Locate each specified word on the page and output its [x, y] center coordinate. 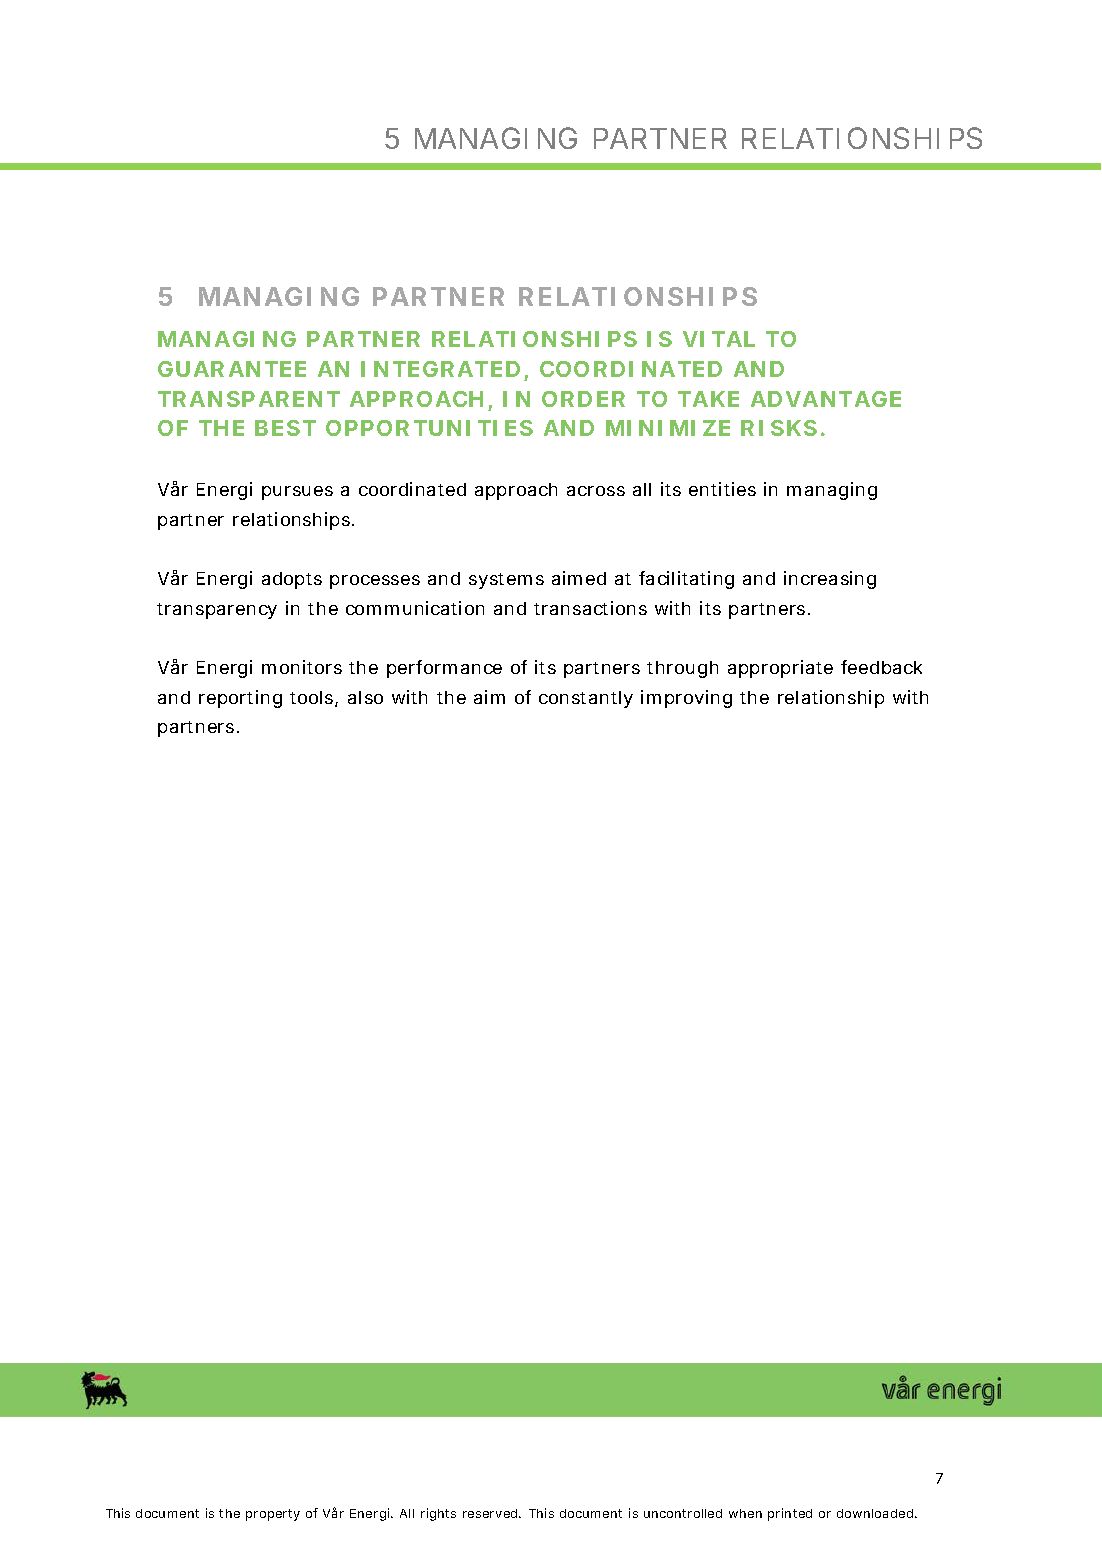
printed [790, 1514]
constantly [586, 699]
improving [686, 699]
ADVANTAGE [826, 399]
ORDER [583, 399]
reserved [491, 1513]
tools [313, 699]
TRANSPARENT [249, 399]
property [273, 1515]
